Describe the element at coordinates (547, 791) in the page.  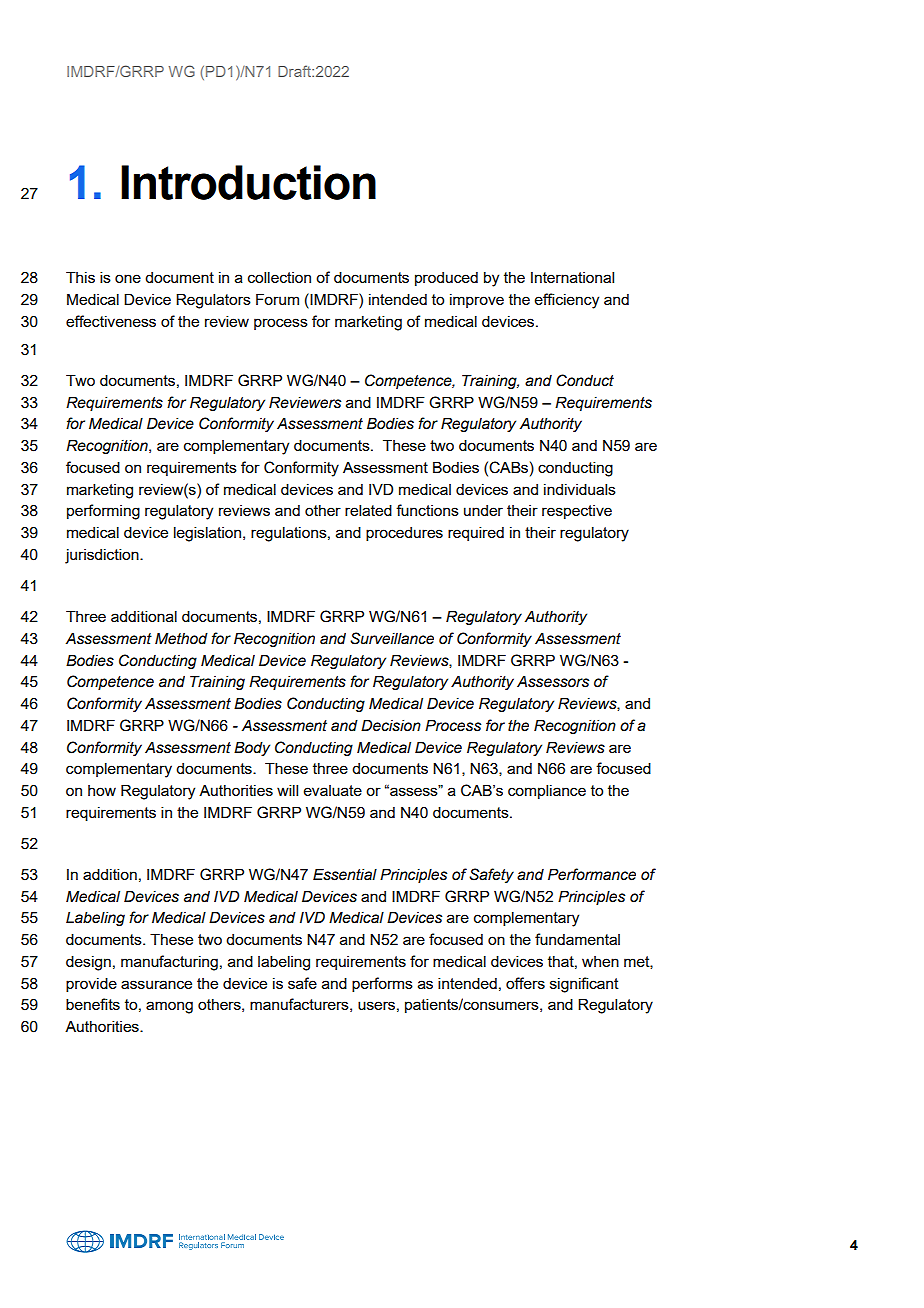
I see `compliance` at that location.
